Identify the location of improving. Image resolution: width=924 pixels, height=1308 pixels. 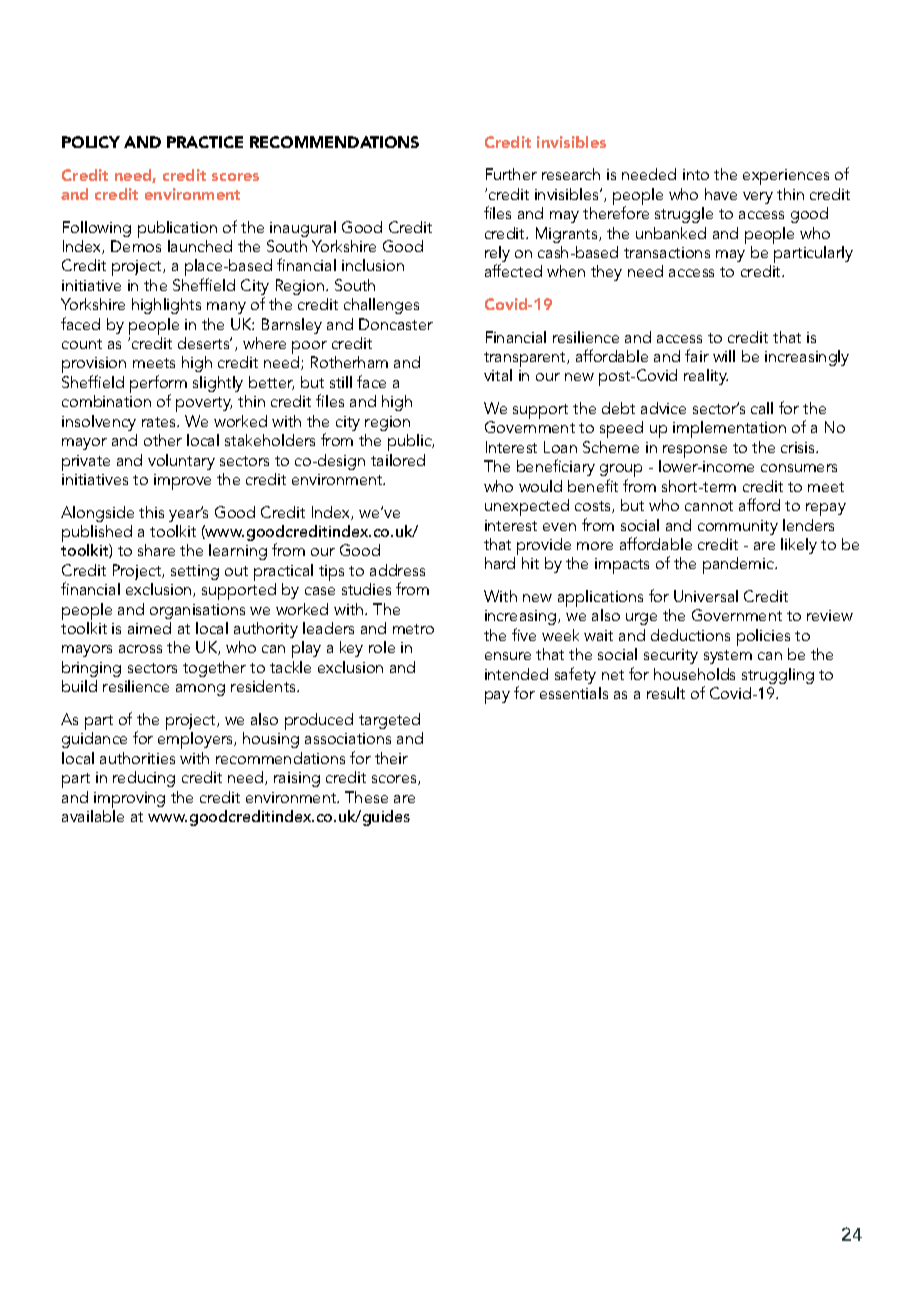
(129, 800).
